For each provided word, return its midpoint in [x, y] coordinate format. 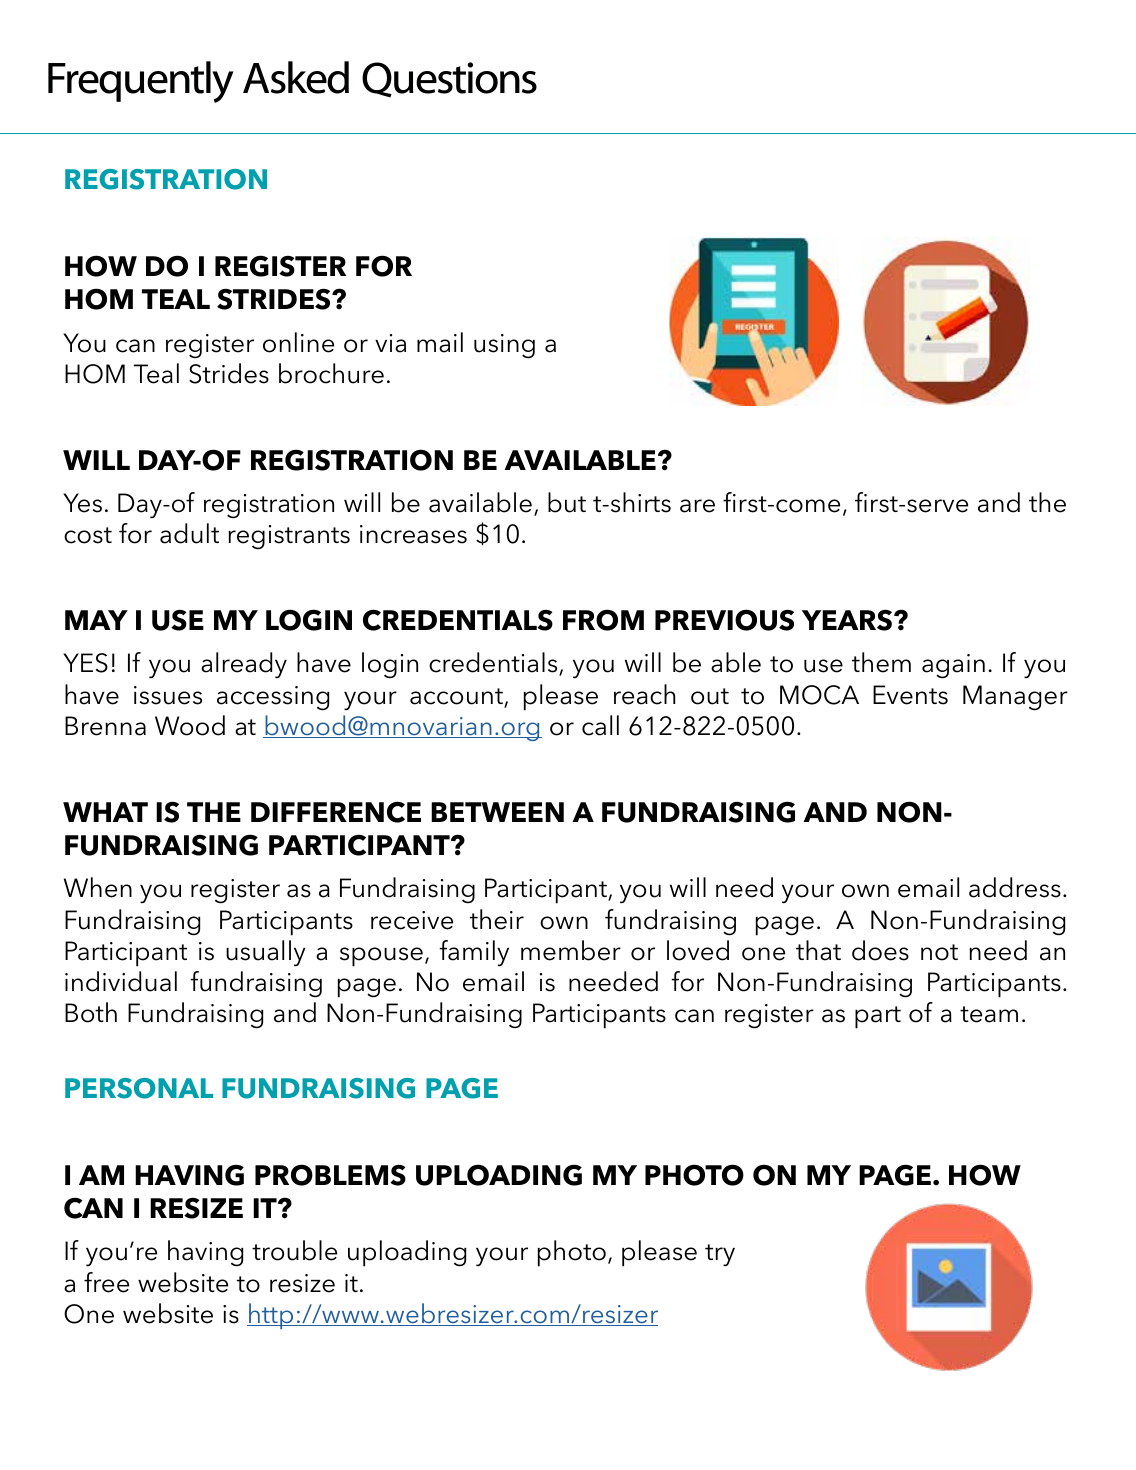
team [989, 1014]
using [504, 346]
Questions [449, 80]
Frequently [140, 82]
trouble [294, 1250]
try [720, 1255]
